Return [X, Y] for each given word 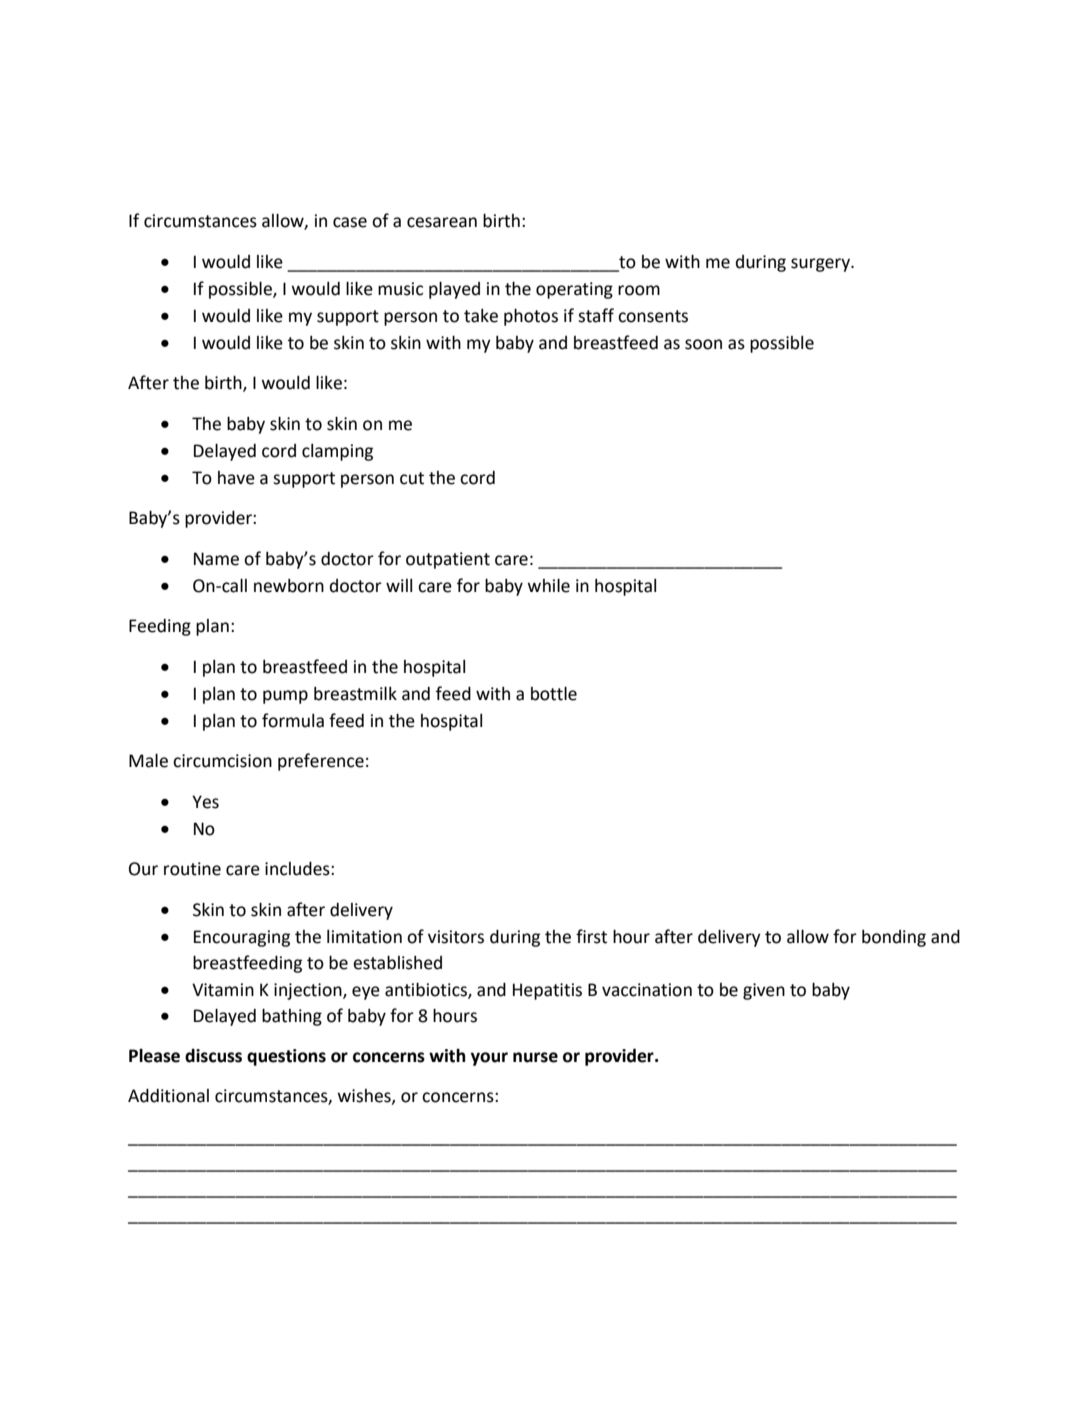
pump [285, 697]
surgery [821, 265]
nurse [535, 1057]
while [549, 585]
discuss [213, 1055]
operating [574, 290]
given [764, 991]
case [350, 222]
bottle [554, 693]
